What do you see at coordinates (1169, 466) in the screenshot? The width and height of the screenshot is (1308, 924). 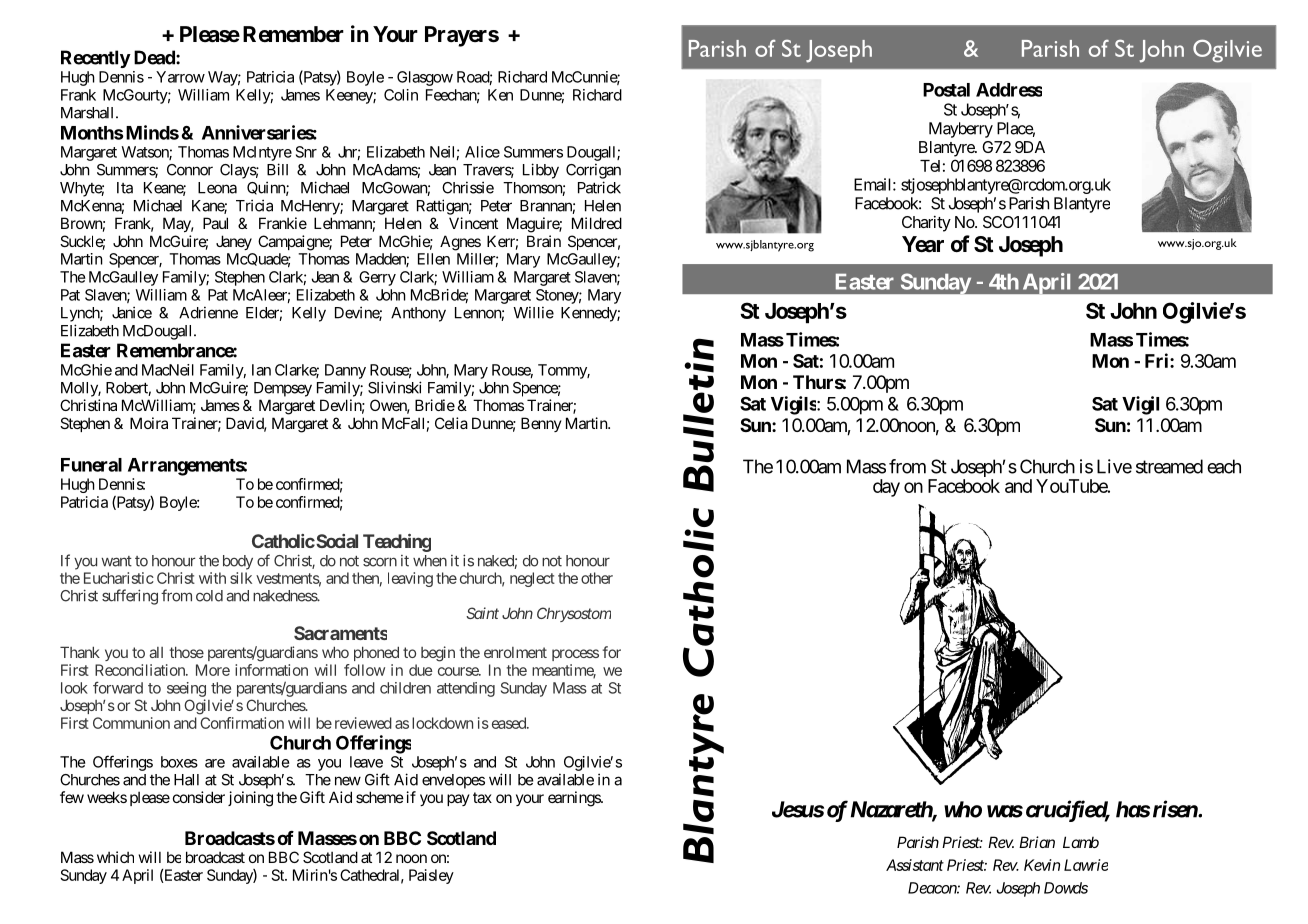 I see `streamed` at bounding box center [1169, 466].
